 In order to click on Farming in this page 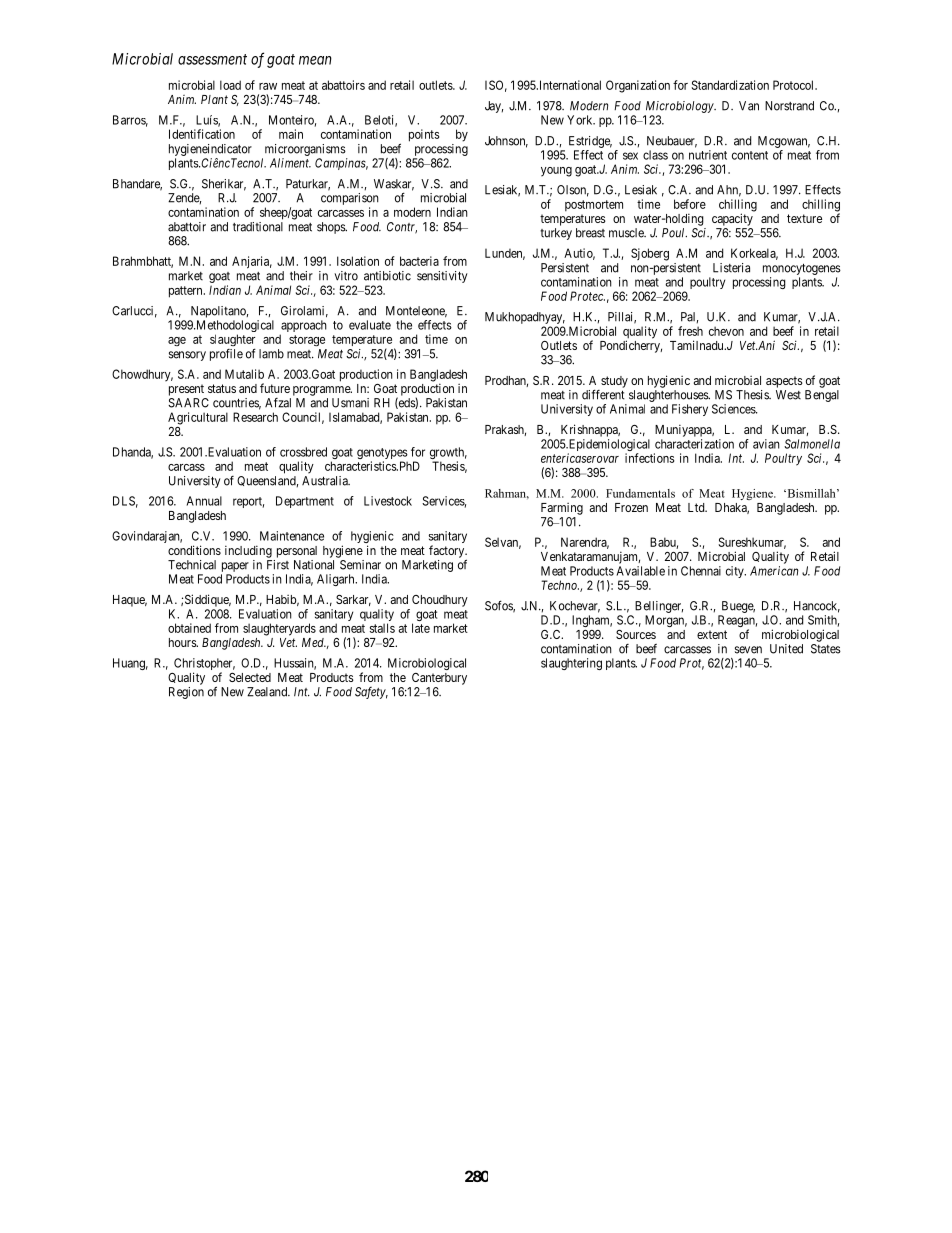, I will do `click(562, 509)`.
